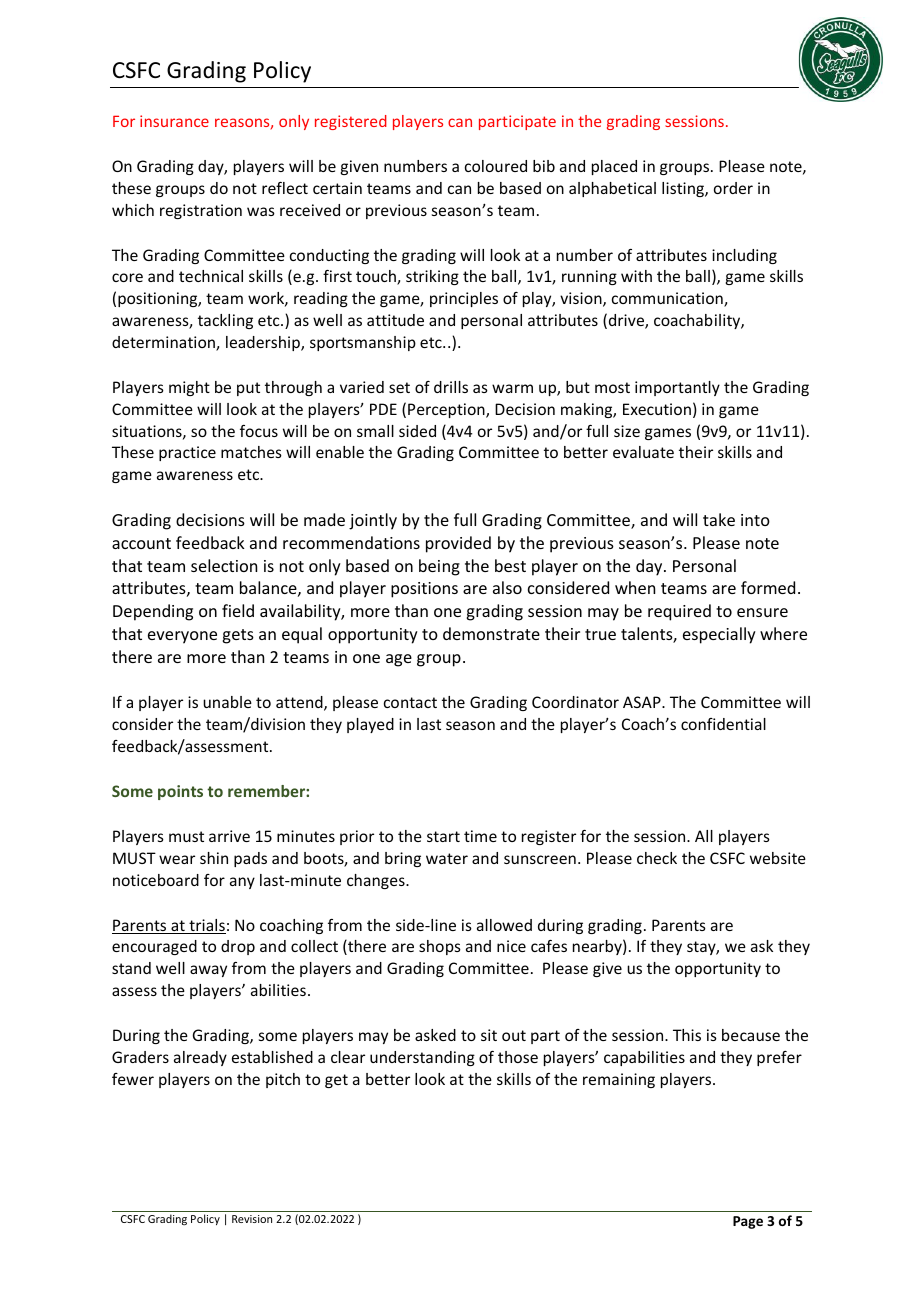  What do you see at coordinates (733, 188) in the screenshot?
I see `order` at bounding box center [733, 188].
